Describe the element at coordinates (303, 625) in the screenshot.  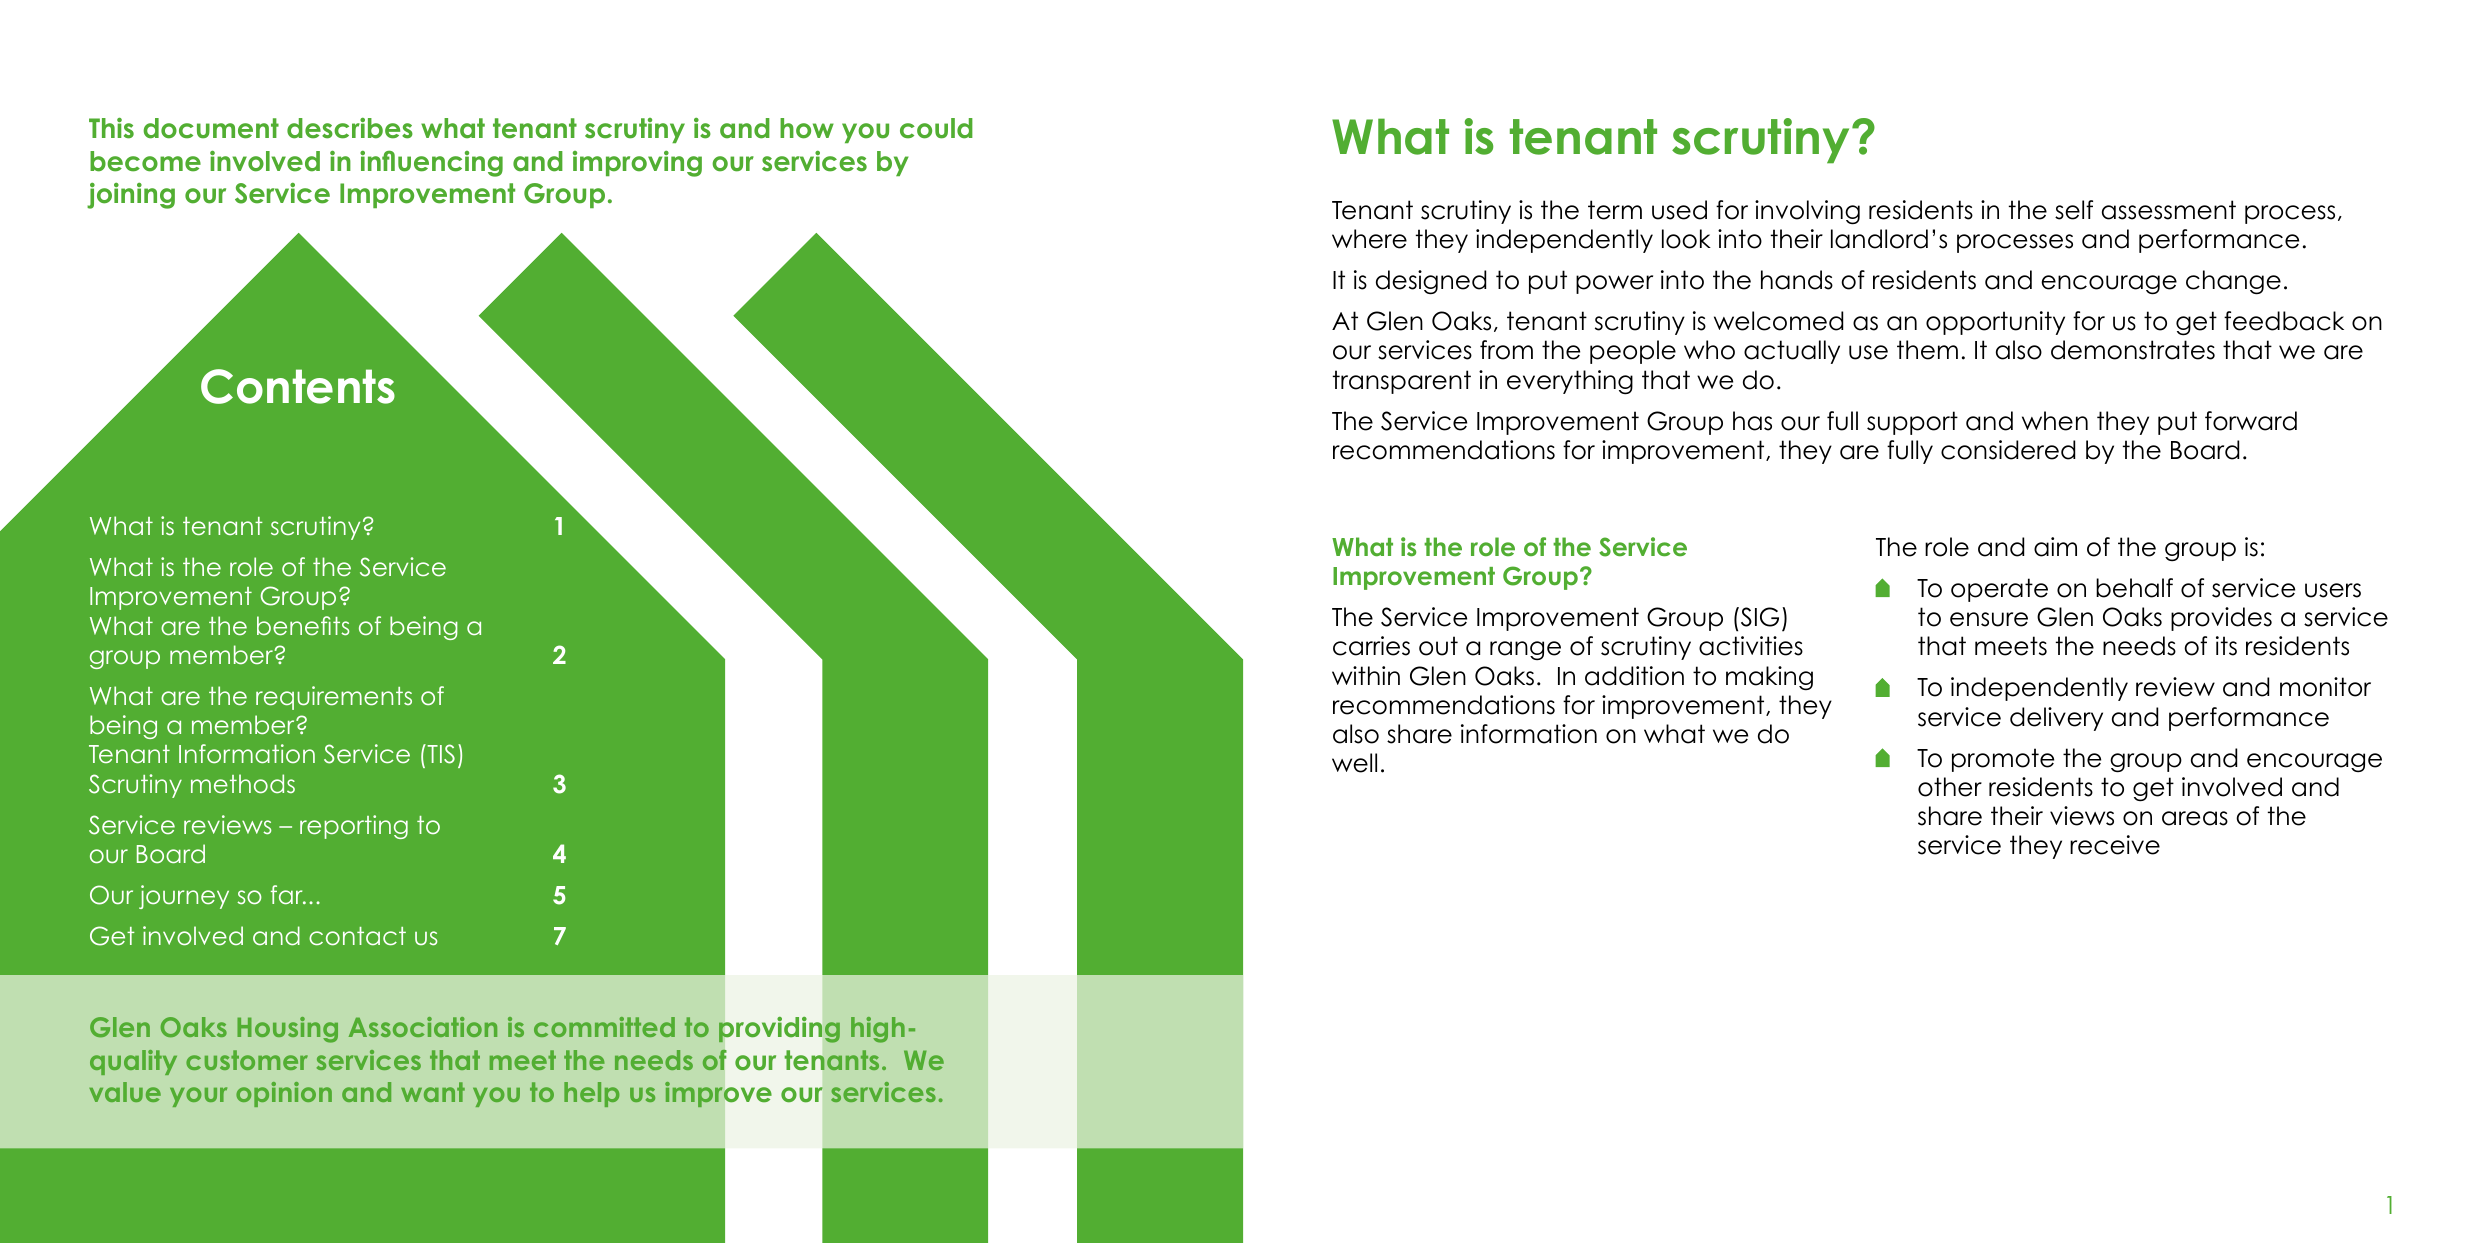
I see `benefits` at that location.
